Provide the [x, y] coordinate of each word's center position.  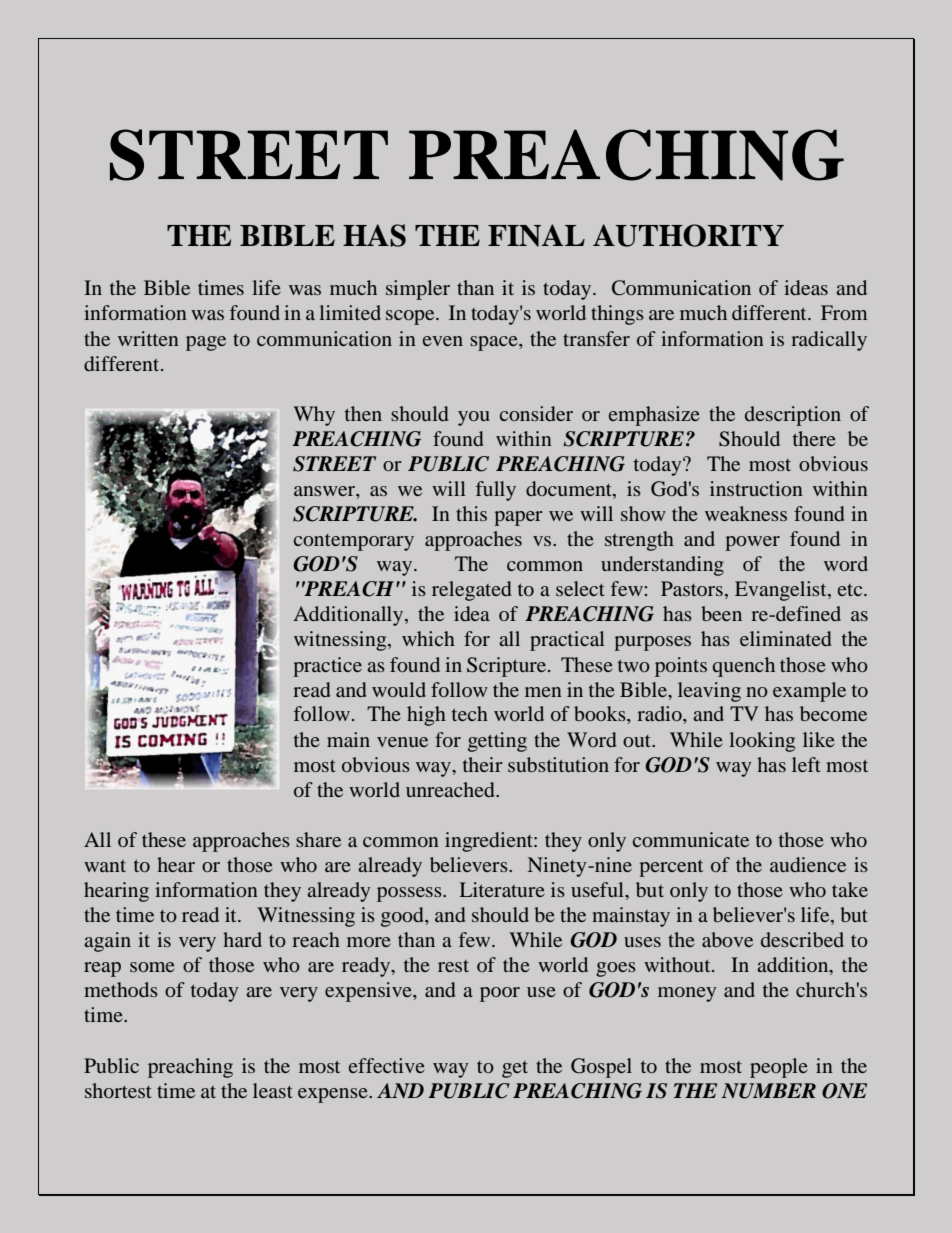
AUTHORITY [688, 235]
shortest [118, 1090]
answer [325, 491]
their [483, 764]
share [318, 839]
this [471, 513]
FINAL [536, 235]
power [752, 543]
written [148, 338]
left [806, 764]
